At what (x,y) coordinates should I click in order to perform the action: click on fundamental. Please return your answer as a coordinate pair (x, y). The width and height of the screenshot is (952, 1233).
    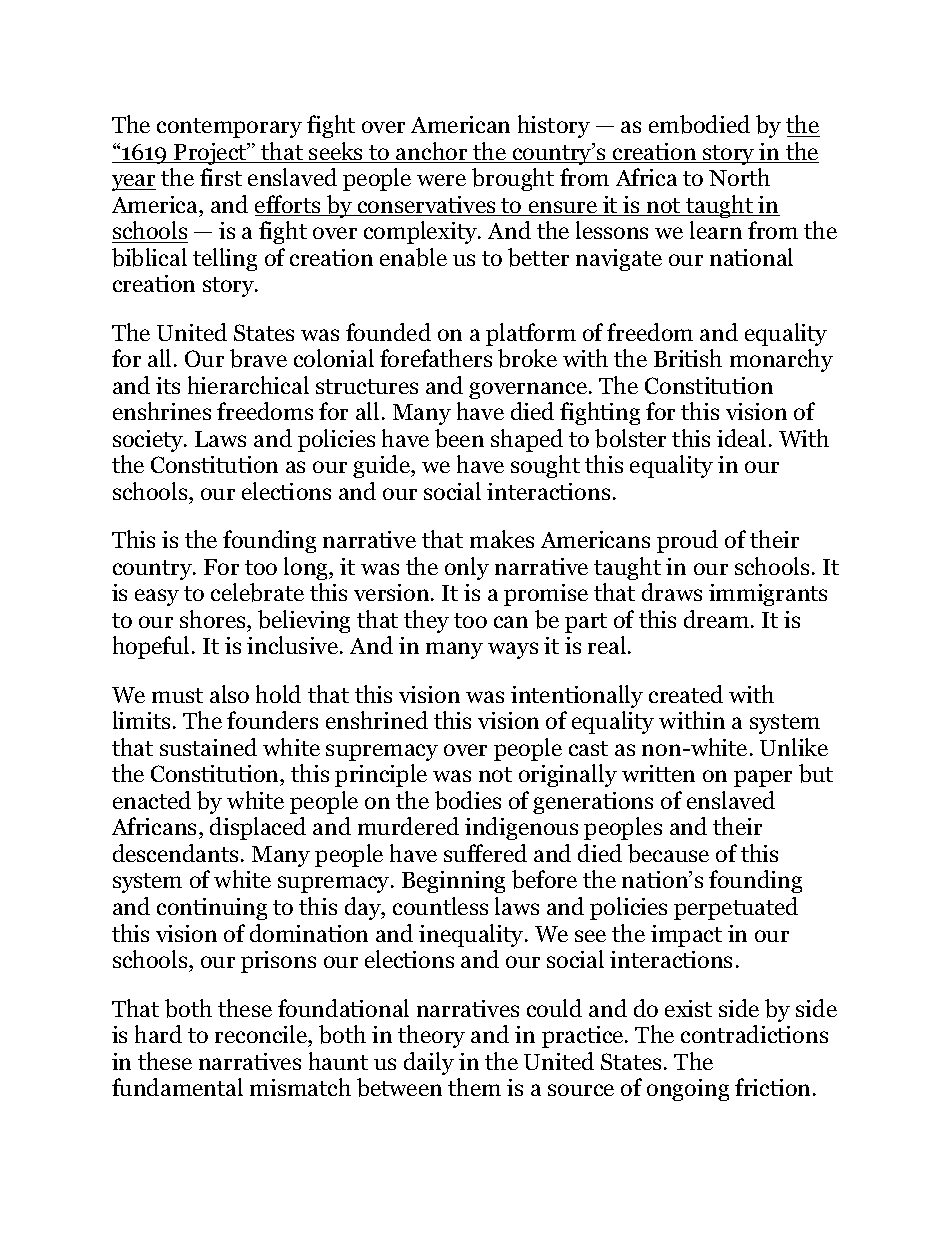
    Looking at the image, I should click on (177, 1087).
